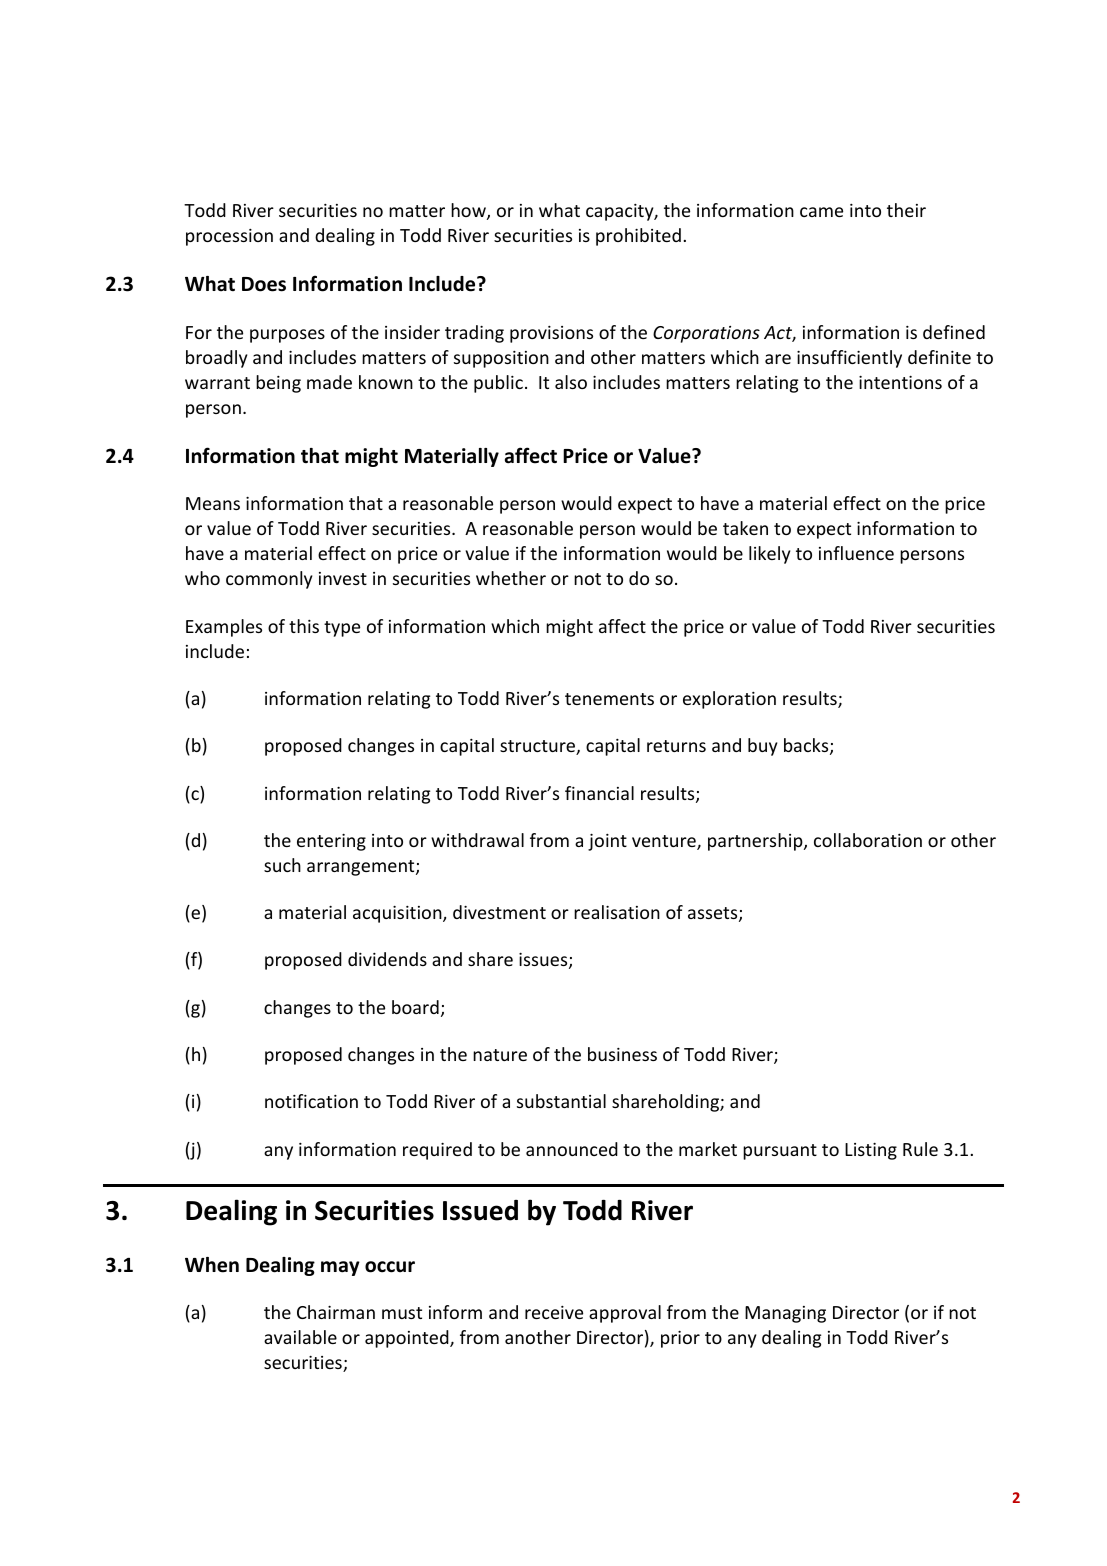 The height and width of the page is (1566, 1107). What do you see at coordinates (300, 1337) in the page?
I see `available` at bounding box center [300, 1337].
